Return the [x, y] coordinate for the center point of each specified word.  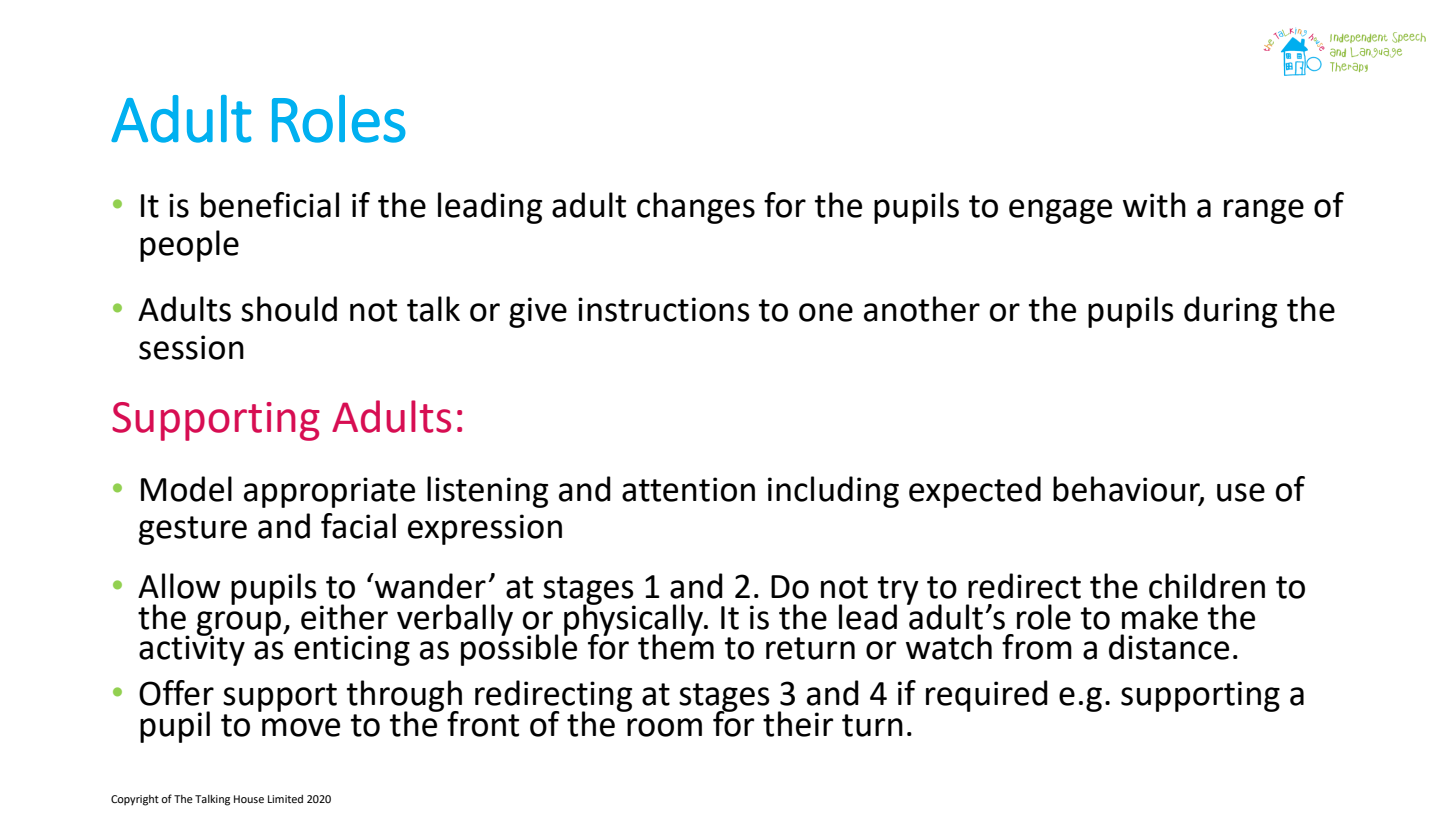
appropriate [329, 492]
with [1154, 205]
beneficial [270, 205]
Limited [285, 799]
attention [688, 489]
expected [975, 492]
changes [696, 208]
